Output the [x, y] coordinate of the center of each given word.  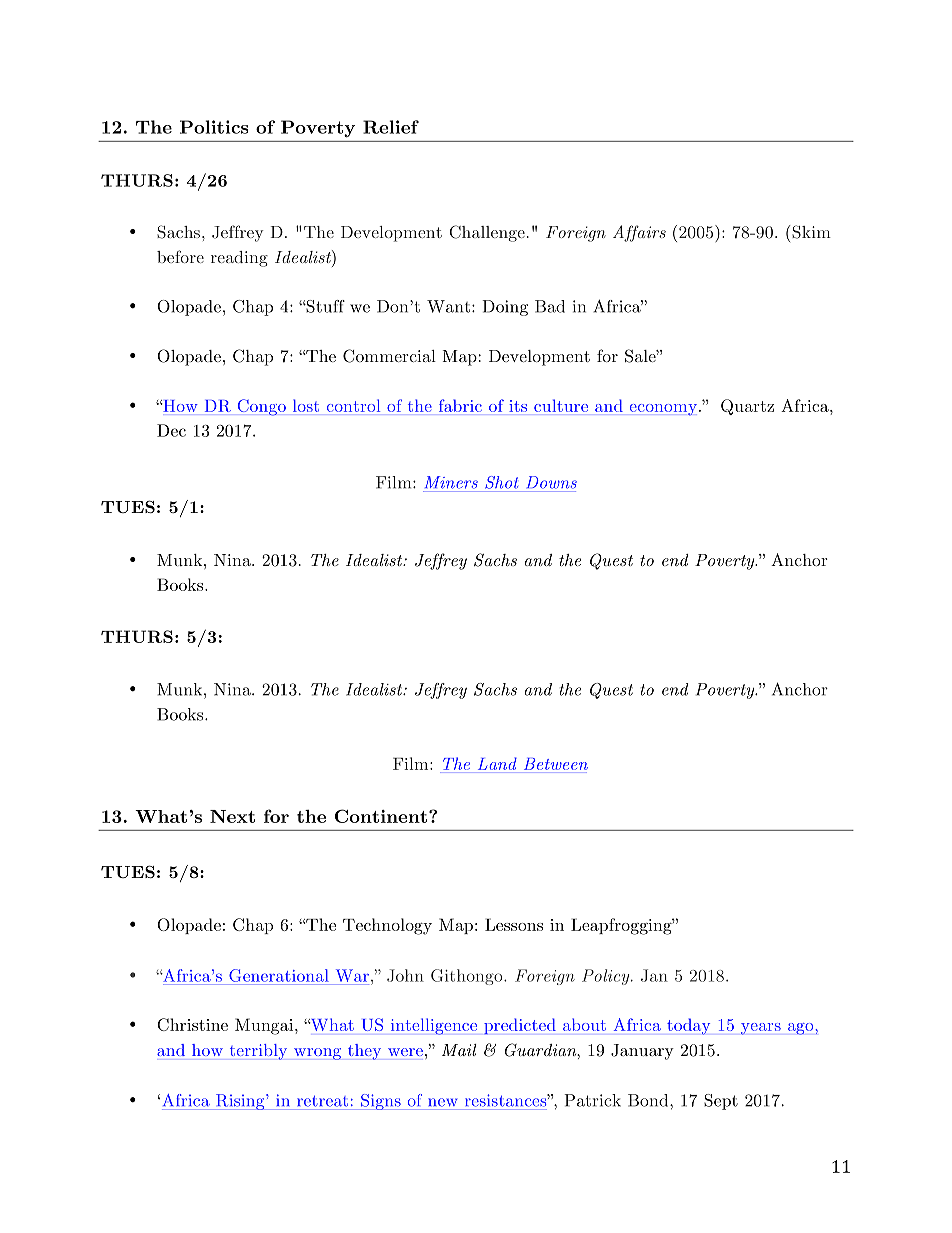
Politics [214, 127]
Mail [459, 1050]
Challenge [487, 233]
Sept [721, 1102]
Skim [811, 232]
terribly [258, 1052]
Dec [171, 430]
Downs [551, 482]
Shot [501, 482]
